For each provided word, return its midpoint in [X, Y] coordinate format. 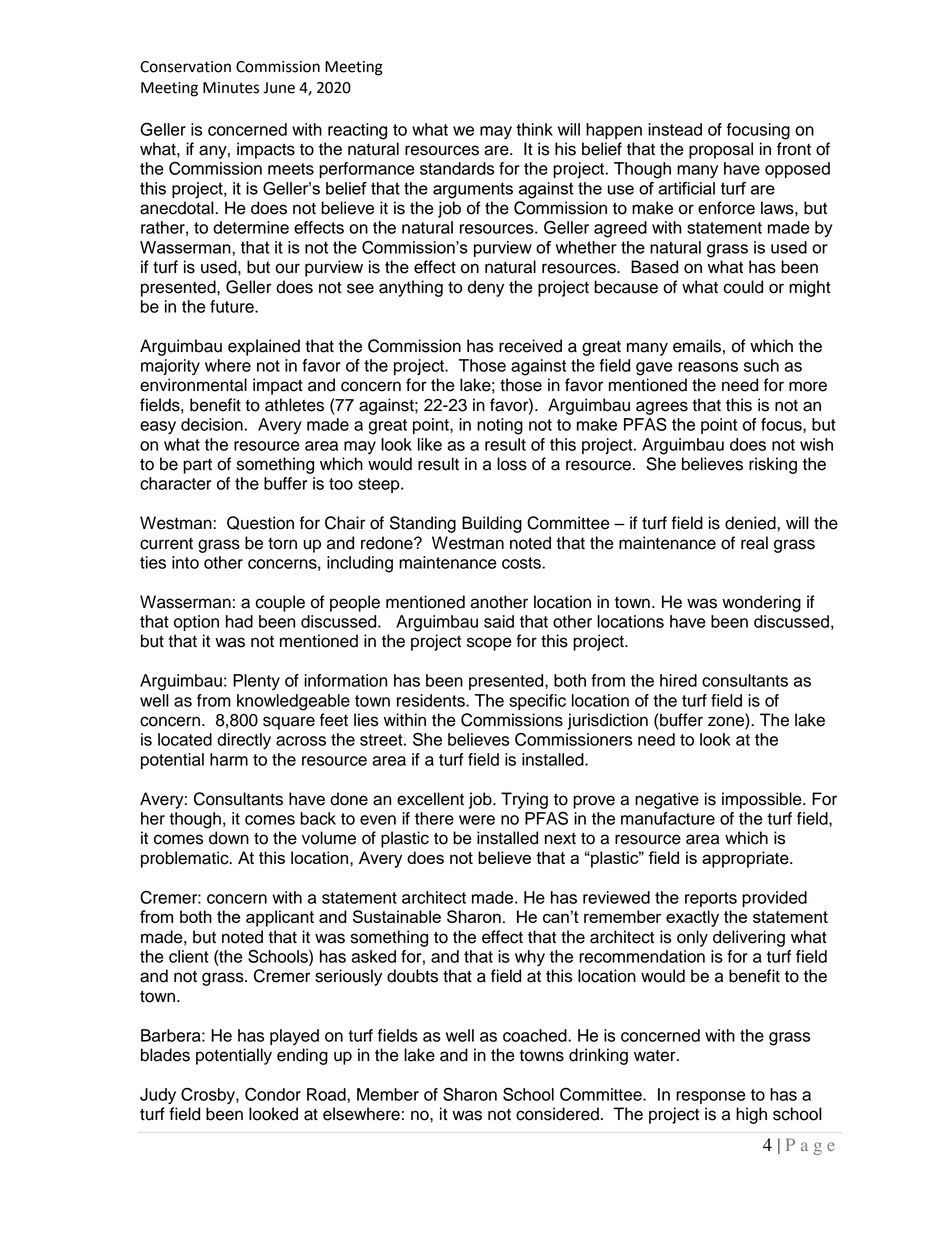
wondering [761, 603]
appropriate [746, 859]
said [499, 621]
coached [536, 1035]
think [534, 129]
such [761, 365]
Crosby [209, 1096]
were [477, 820]
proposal [721, 150]
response [711, 1097]
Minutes [231, 88]
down [229, 838]
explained [264, 347]
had [239, 621]
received [530, 346]
